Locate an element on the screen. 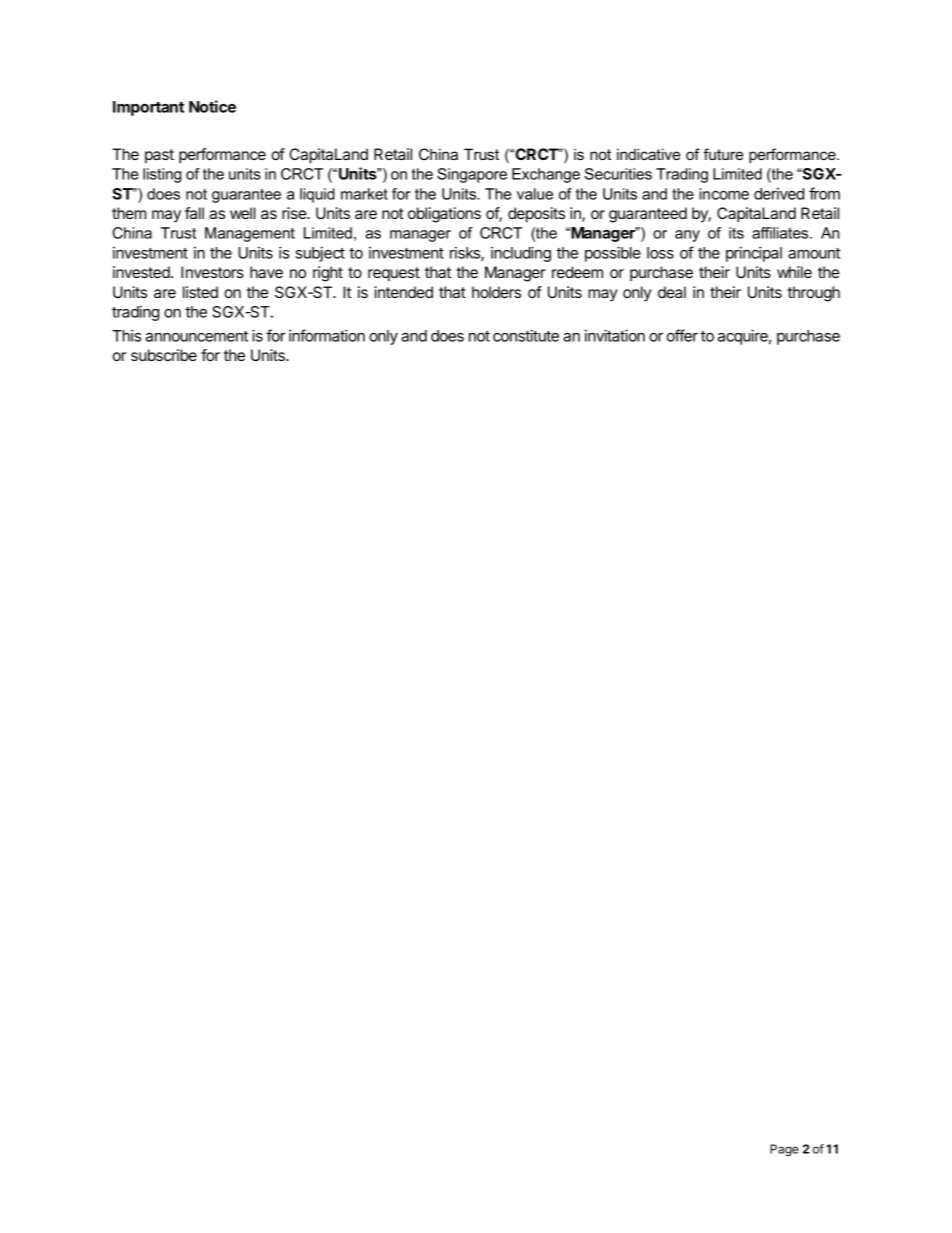 This screenshot has width=952, height=1233. subscribe is located at coordinates (164, 355).
